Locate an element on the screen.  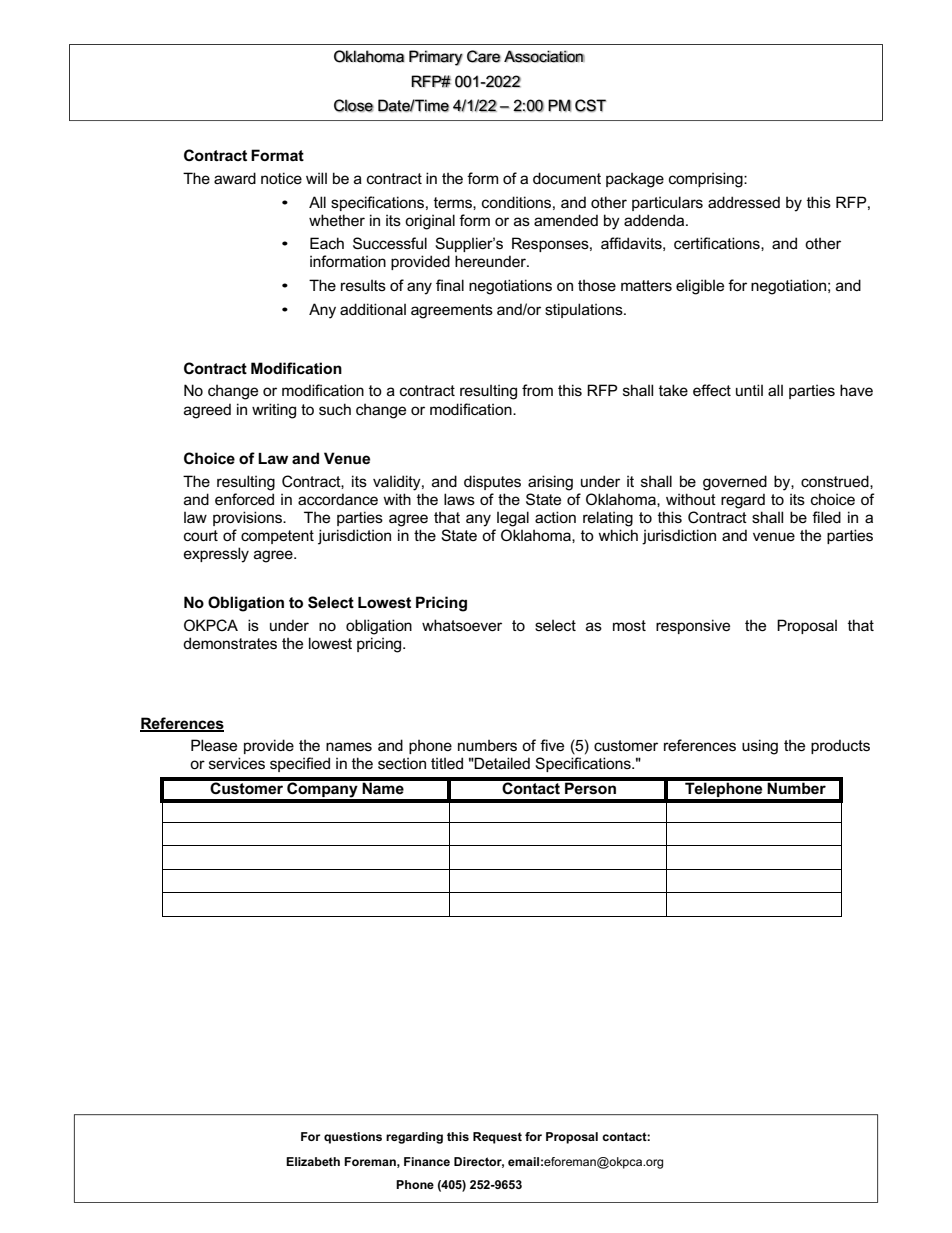
services is located at coordinates (237, 763).
